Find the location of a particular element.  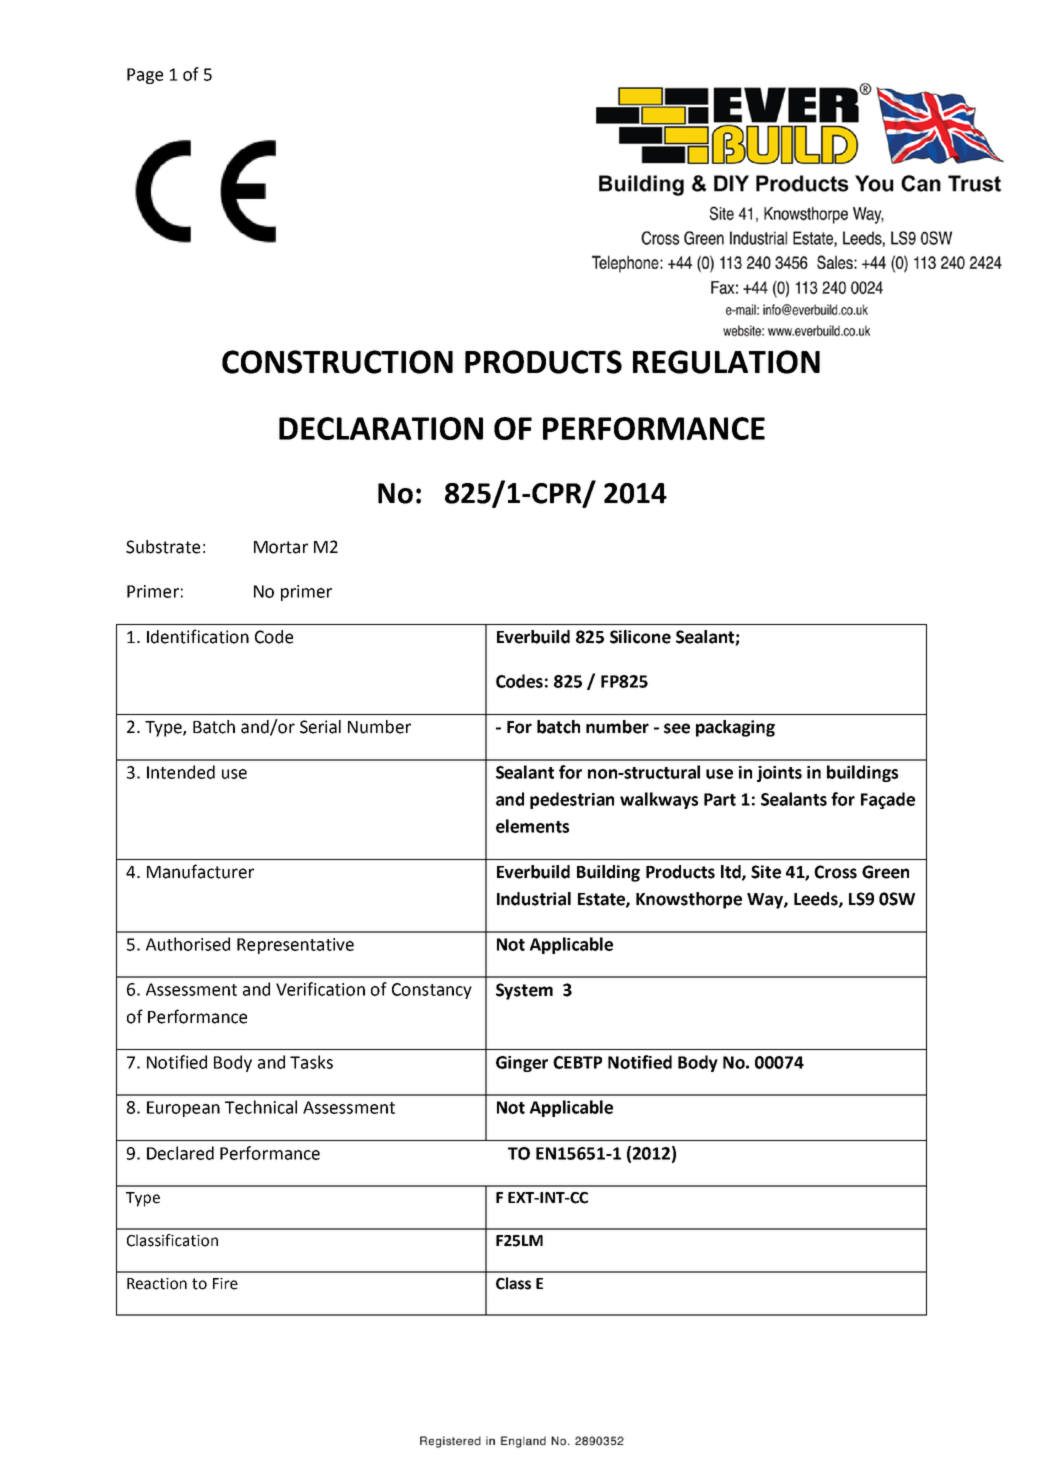

REGULATION is located at coordinates (726, 362).
